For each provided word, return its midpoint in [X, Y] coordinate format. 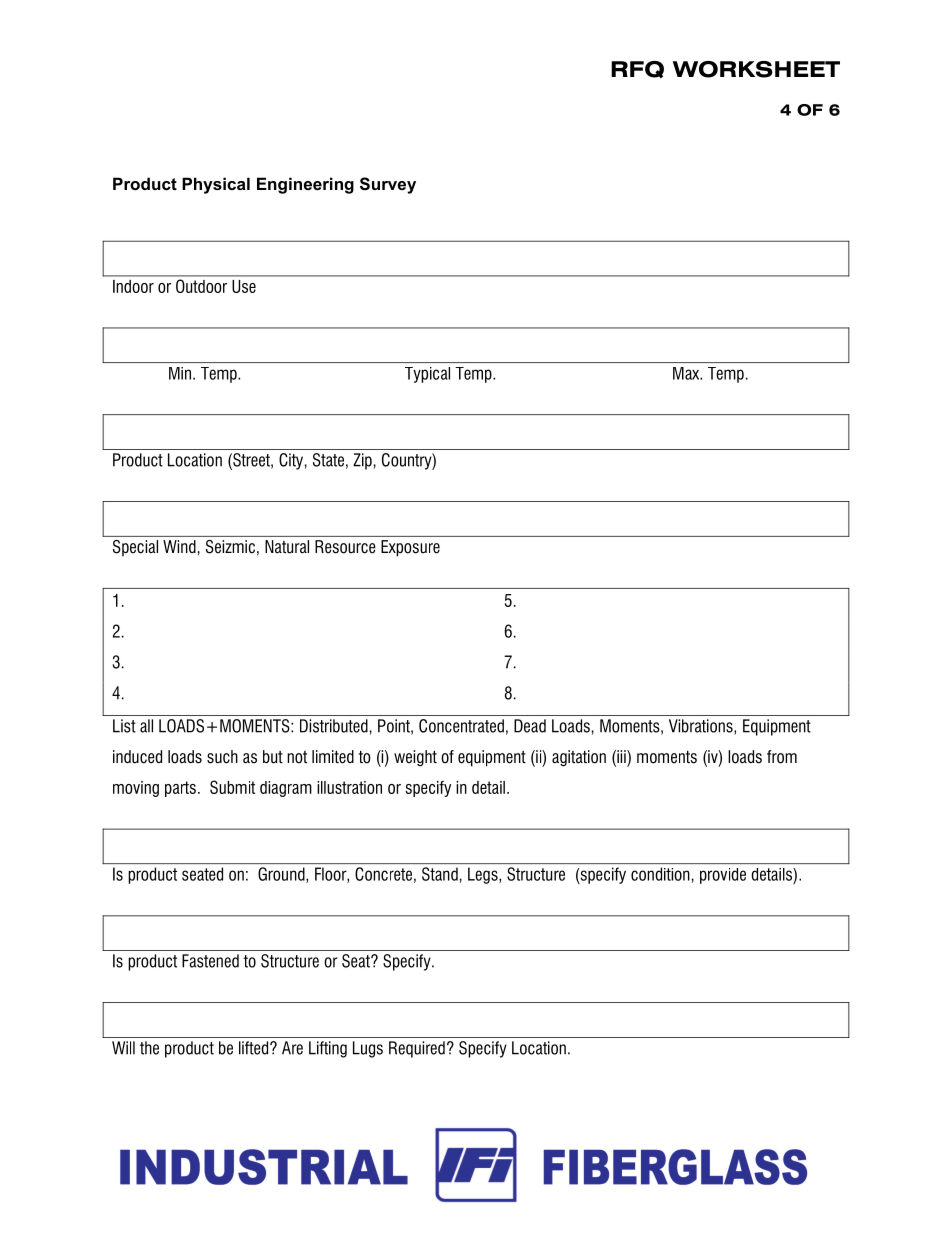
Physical [216, 185]
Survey [388, 185]
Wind [179, 546]
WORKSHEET [756, 69]
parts [180, 789]
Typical [427, 375]
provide [723, 876]
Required [417, 1049]
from [782, 757]
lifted [255, 1048]
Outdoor [201, 286]
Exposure [410, 548]
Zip [362, 461]
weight [415, 758]
